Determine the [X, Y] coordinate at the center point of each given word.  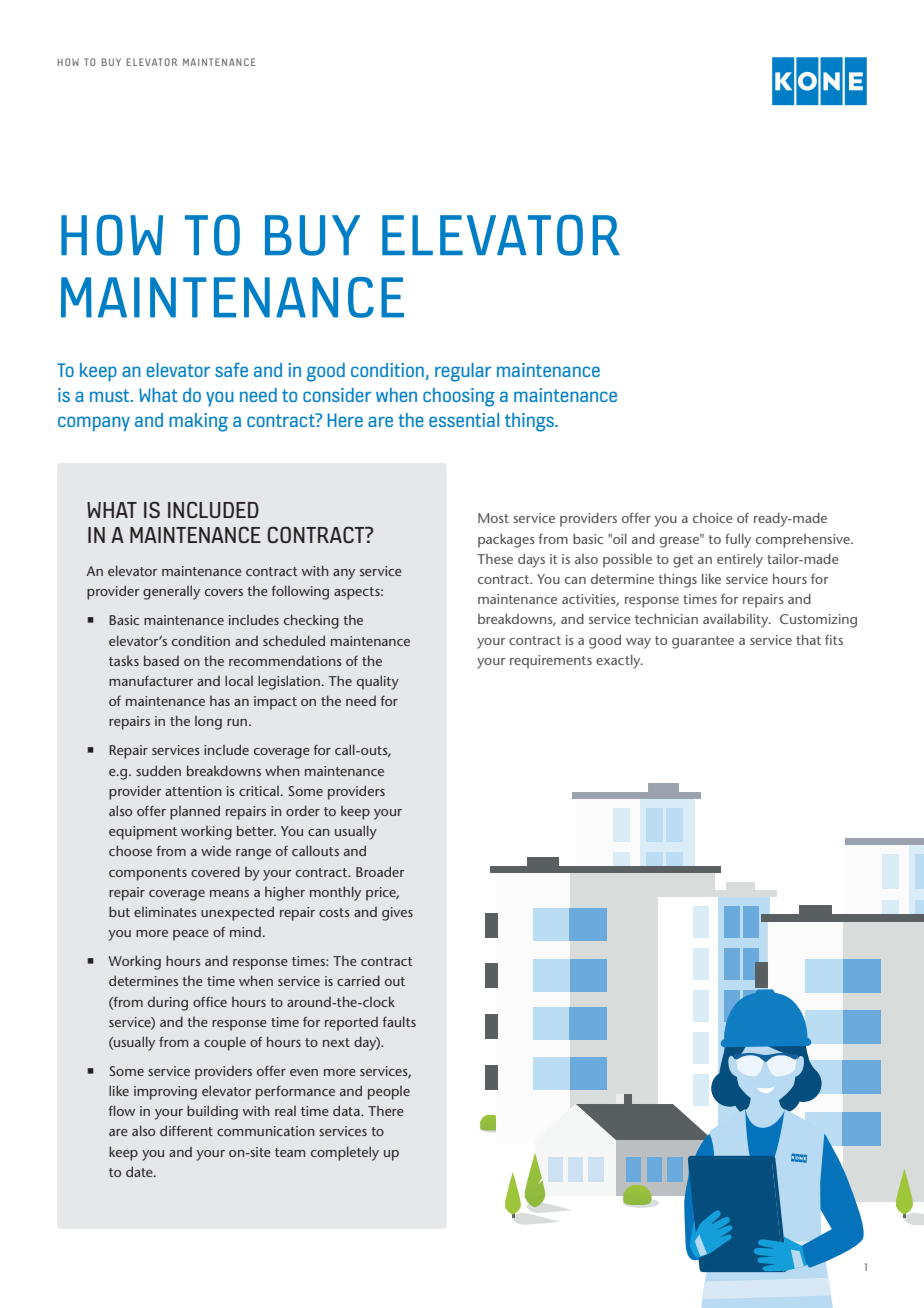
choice [713, 518]
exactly [619, 662]
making [198, 422]
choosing [459, 397]
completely [345, 1153]
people [389, 1093]
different [186, 1130]
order [303, 810]
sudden [158, 770]
